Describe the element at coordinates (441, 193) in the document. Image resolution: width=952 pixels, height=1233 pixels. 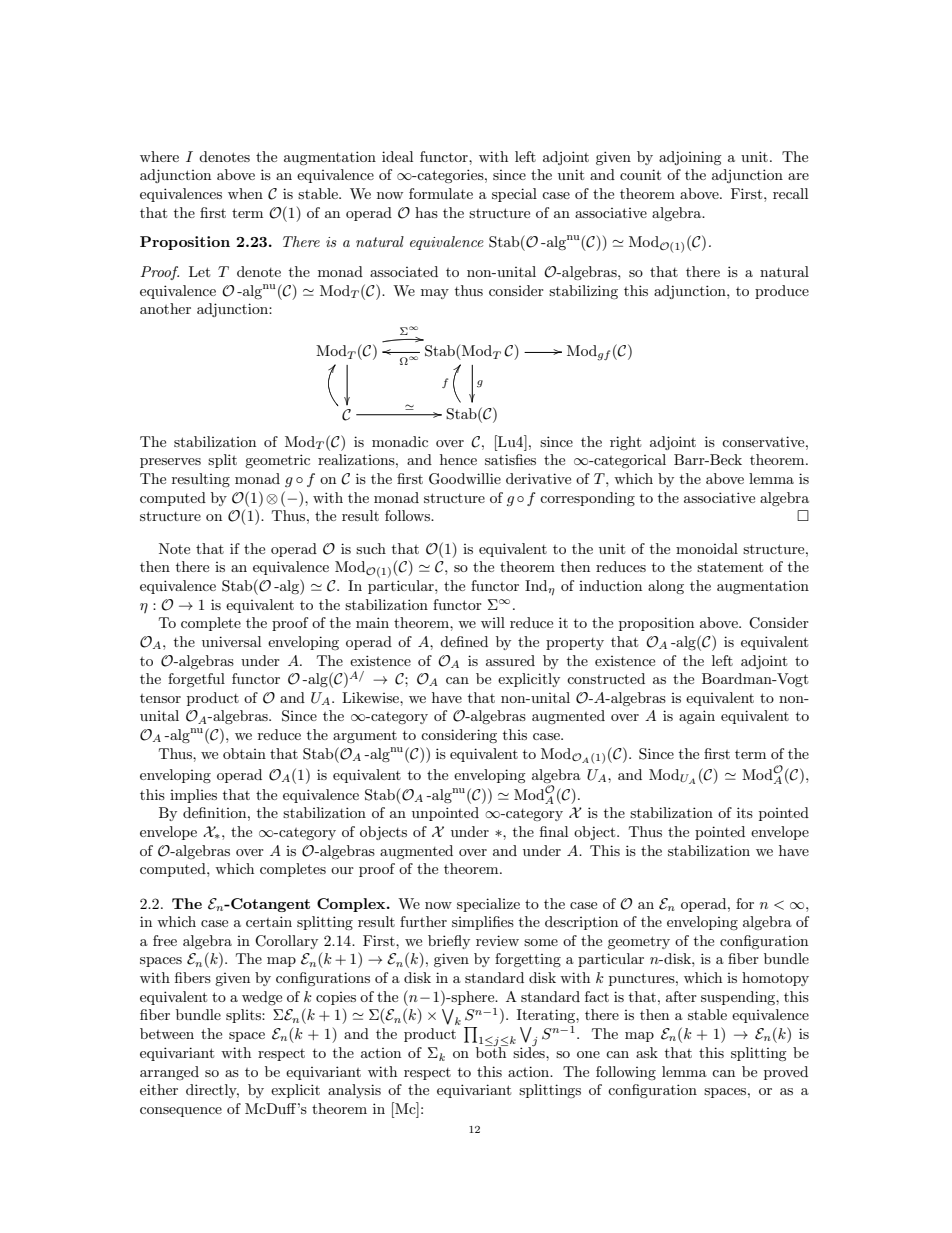
I see `formulate` at that location.
